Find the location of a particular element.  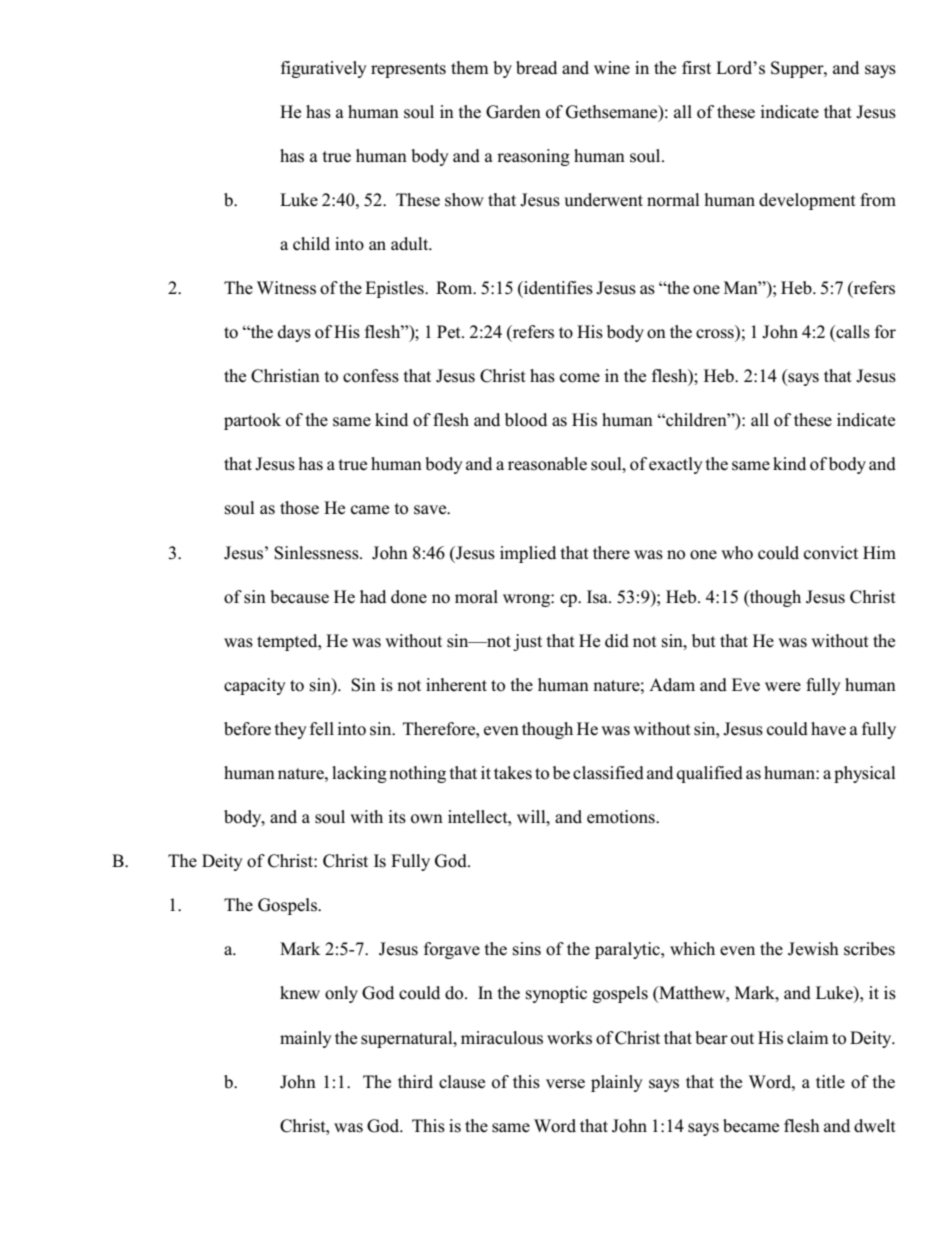

convict is located at coordinates (831, 553).
